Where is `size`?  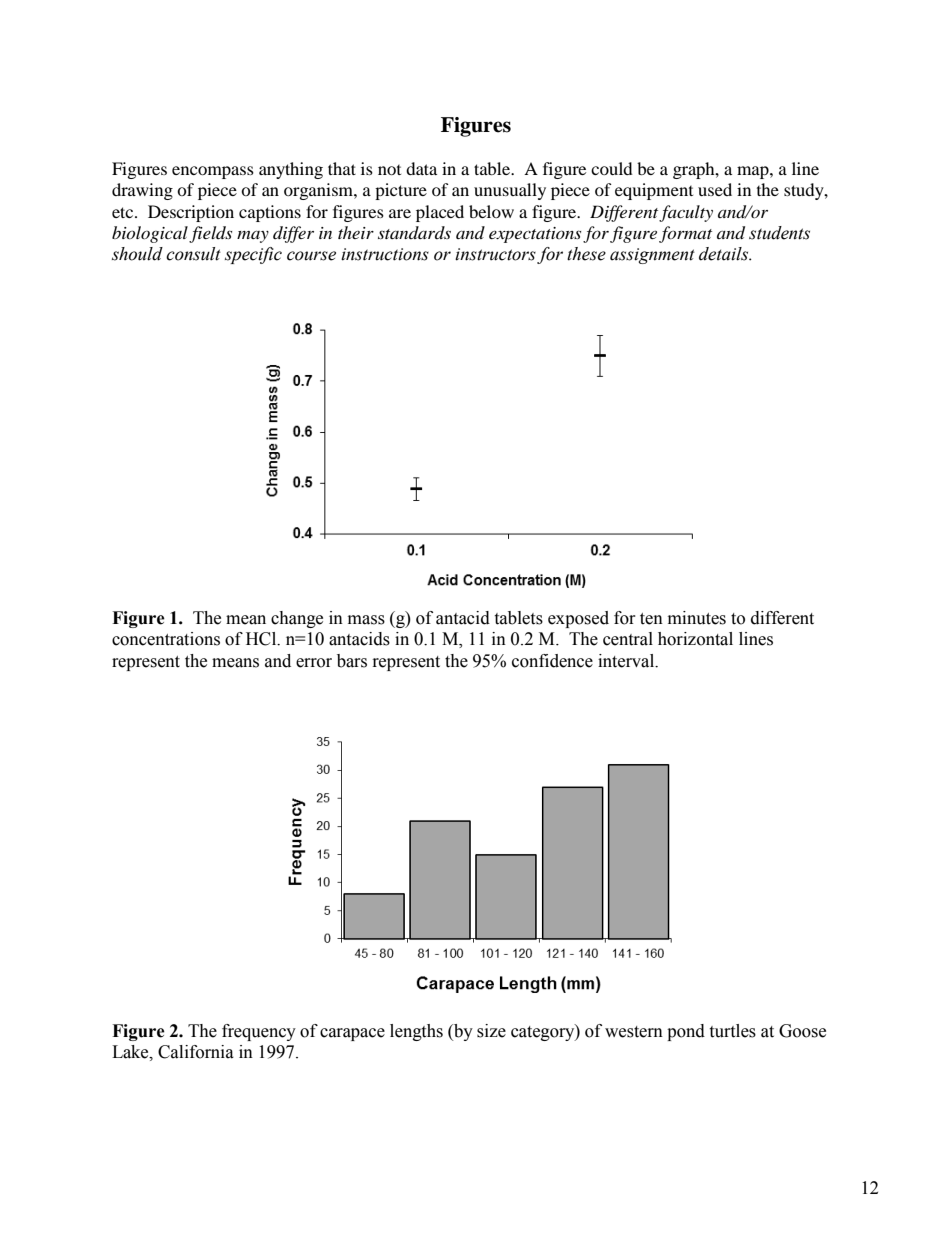 size is located at coordinates (491, 1031).
